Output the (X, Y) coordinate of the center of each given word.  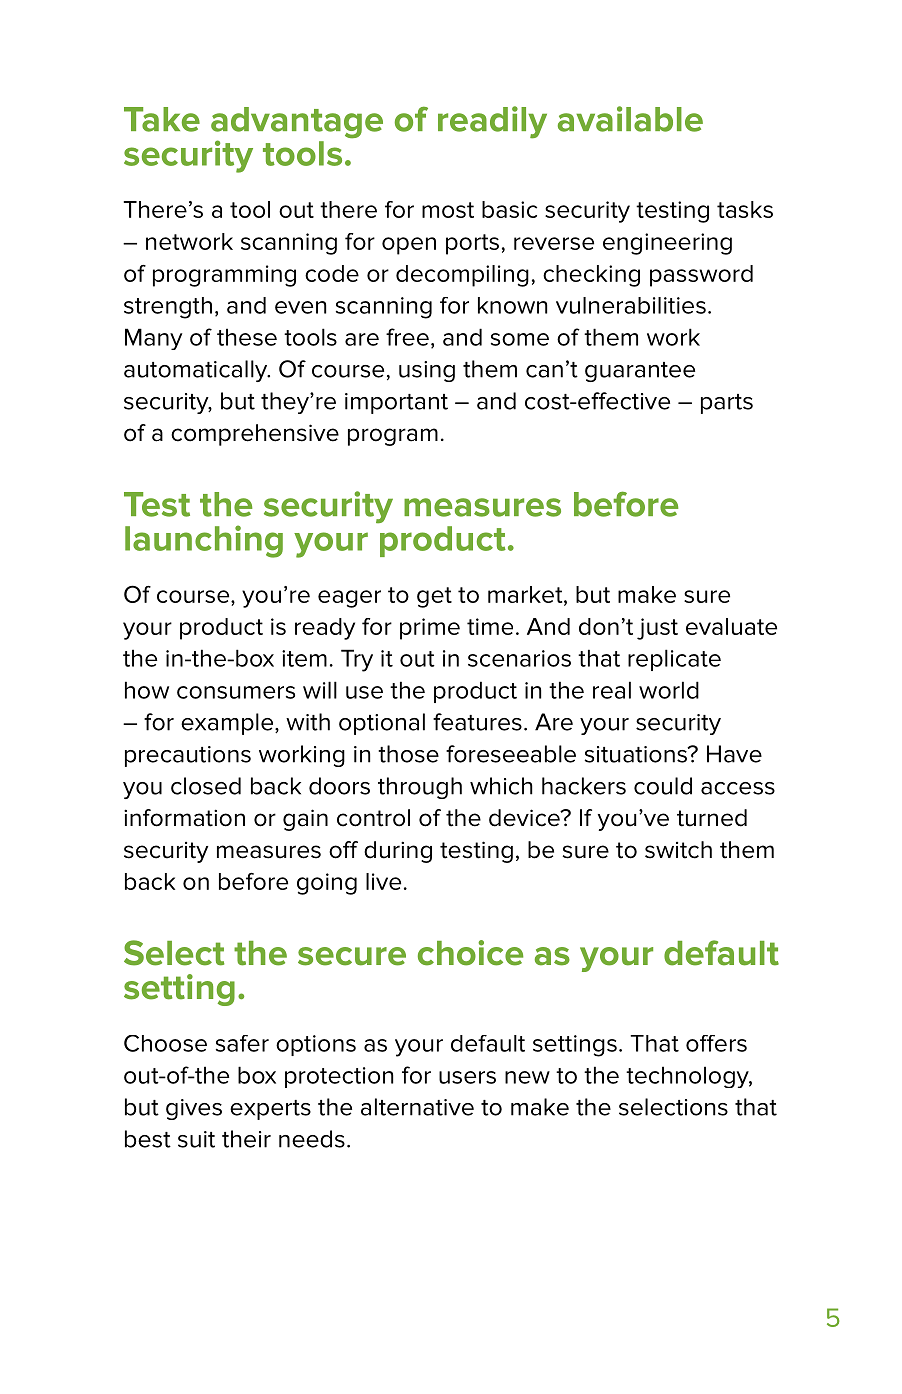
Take (162, 119)
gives (194, 1109)
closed (206, 786)
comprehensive (255, 435)
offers (716, 1043)
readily (492, 122)
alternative (417, 1107)
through (420, 788)
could (663, 786)
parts (727, 404)
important (396, 403)
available (630, 119)
